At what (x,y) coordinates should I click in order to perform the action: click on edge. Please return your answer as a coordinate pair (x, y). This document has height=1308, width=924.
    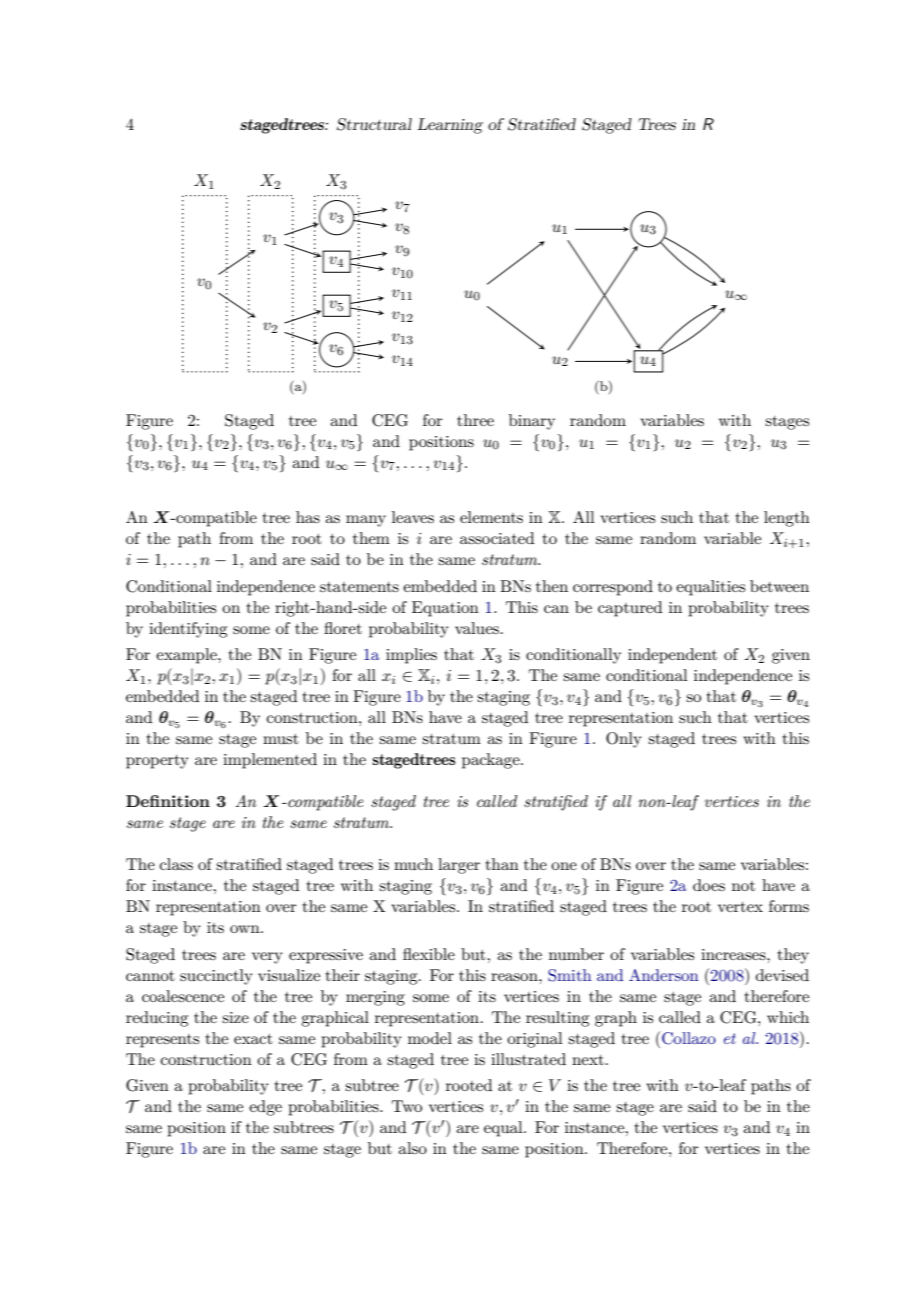
    Looking at the image, I should click on (265, 1108).
